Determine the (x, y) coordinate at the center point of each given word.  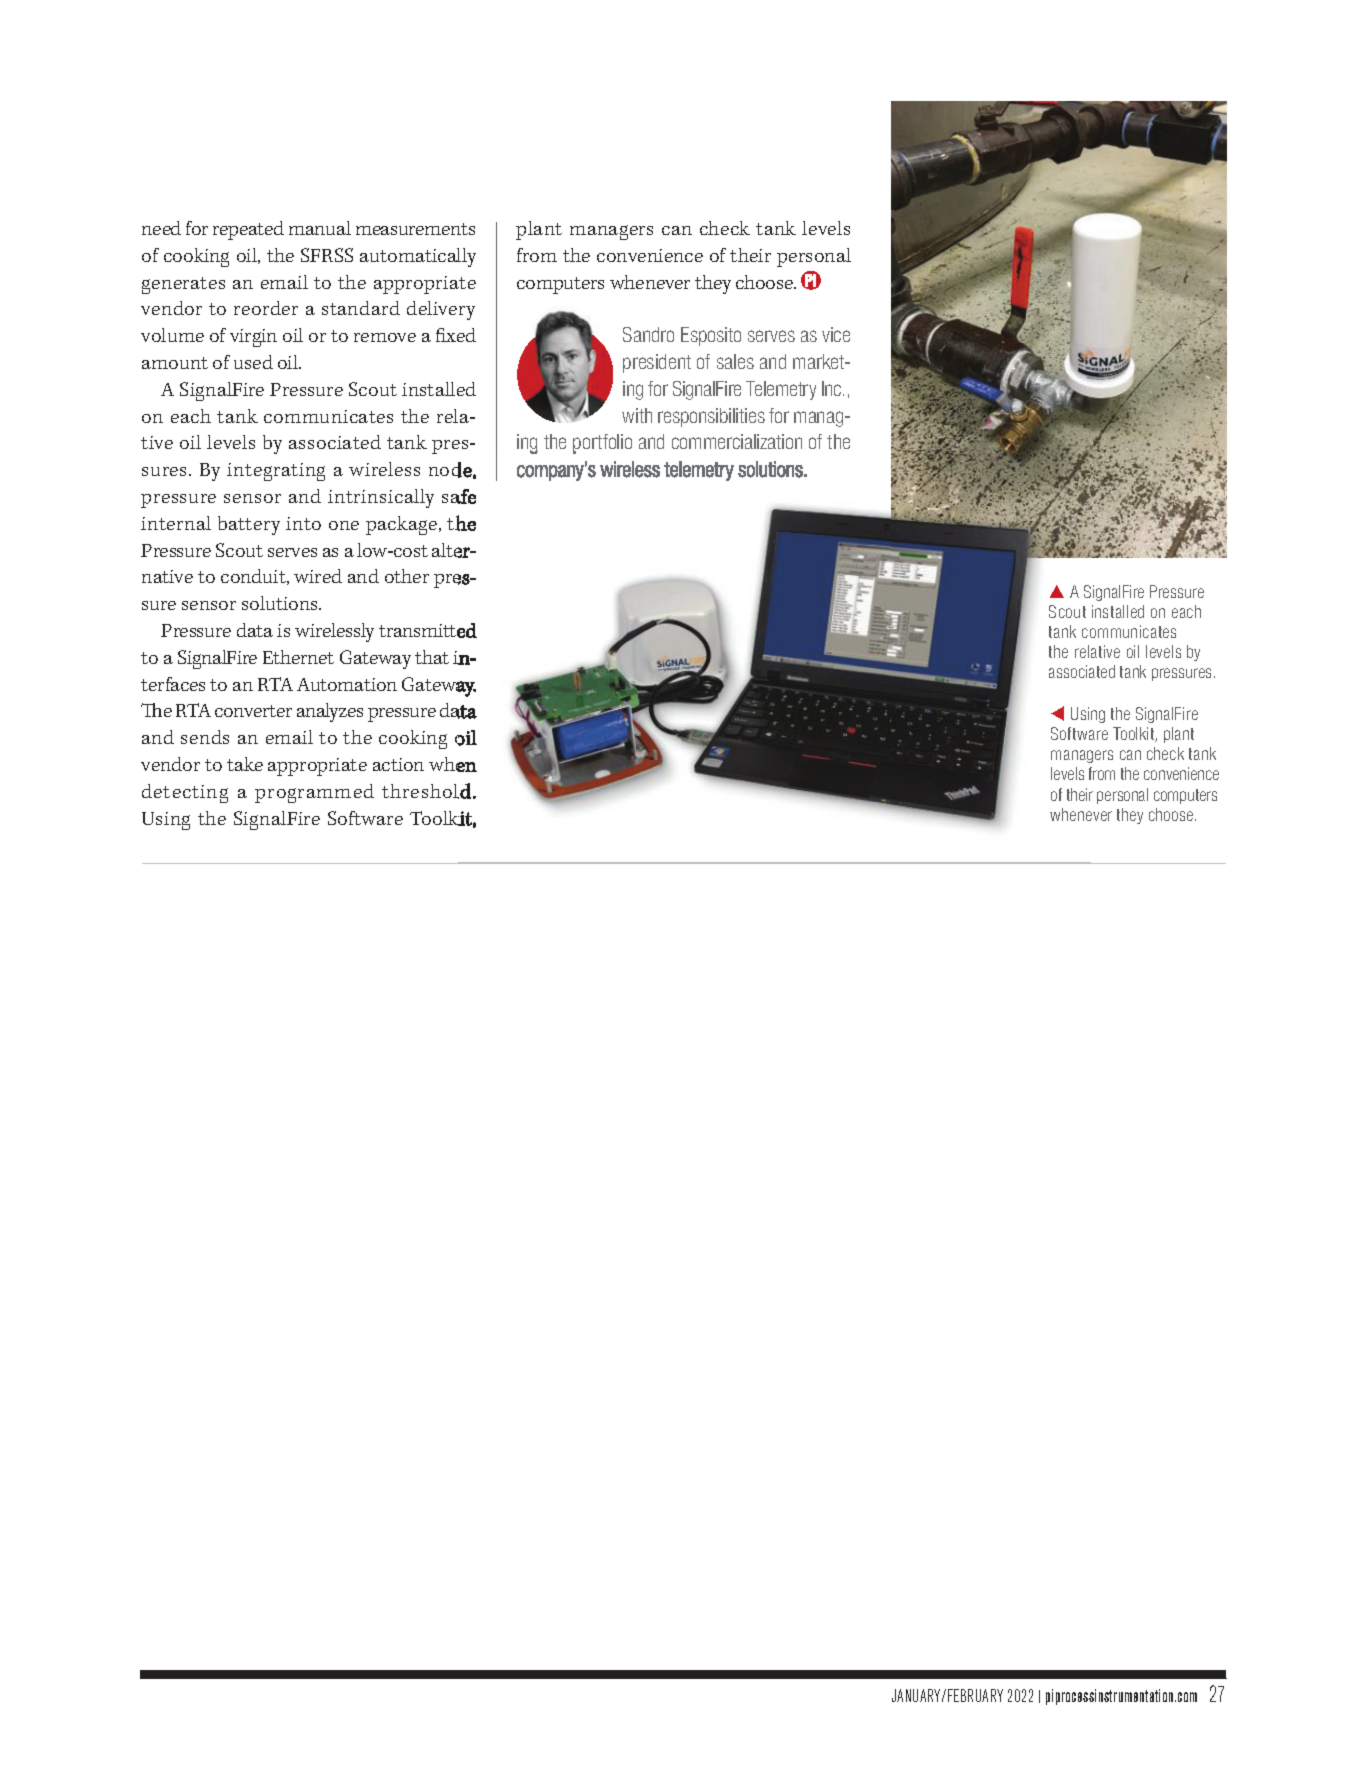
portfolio (602, 444)
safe (459, 496)
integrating (276, 472)
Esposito (711, 336)
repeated (248, 230)
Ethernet (298, 657)
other (407, 576)
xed (461, 335)
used (253, 362)
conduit (254, 577)
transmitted (428, 630)
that (432, 657)
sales (735, 361)
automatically (418, 257)
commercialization (737, 441)
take (245, 764)
